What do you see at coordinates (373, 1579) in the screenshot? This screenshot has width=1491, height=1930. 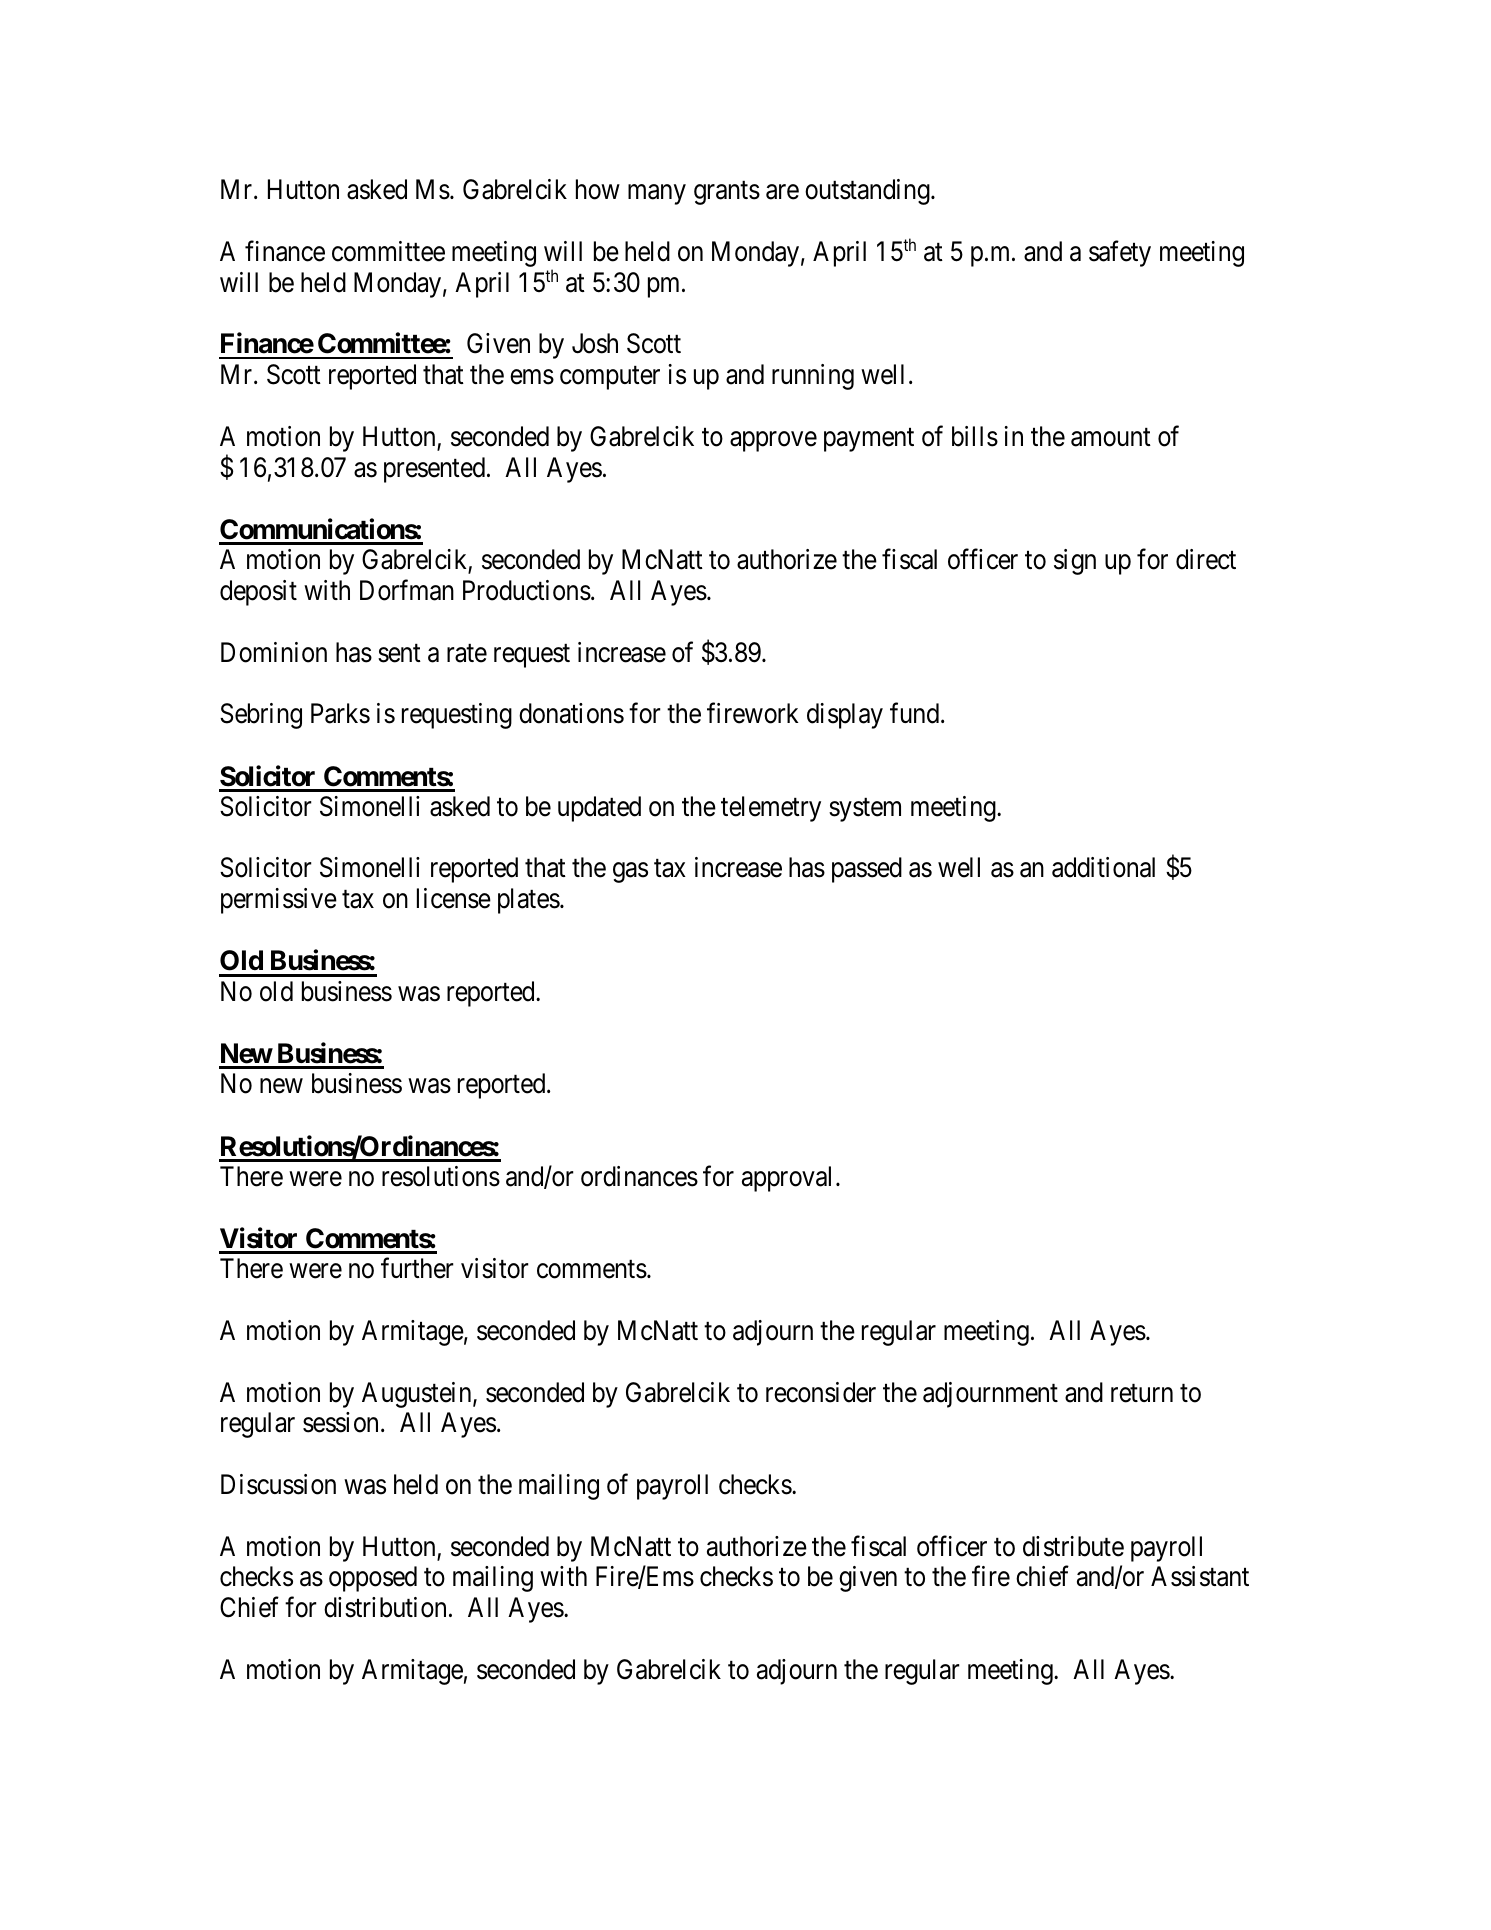 I see `opposed` at bounding box center [373, 1579].
